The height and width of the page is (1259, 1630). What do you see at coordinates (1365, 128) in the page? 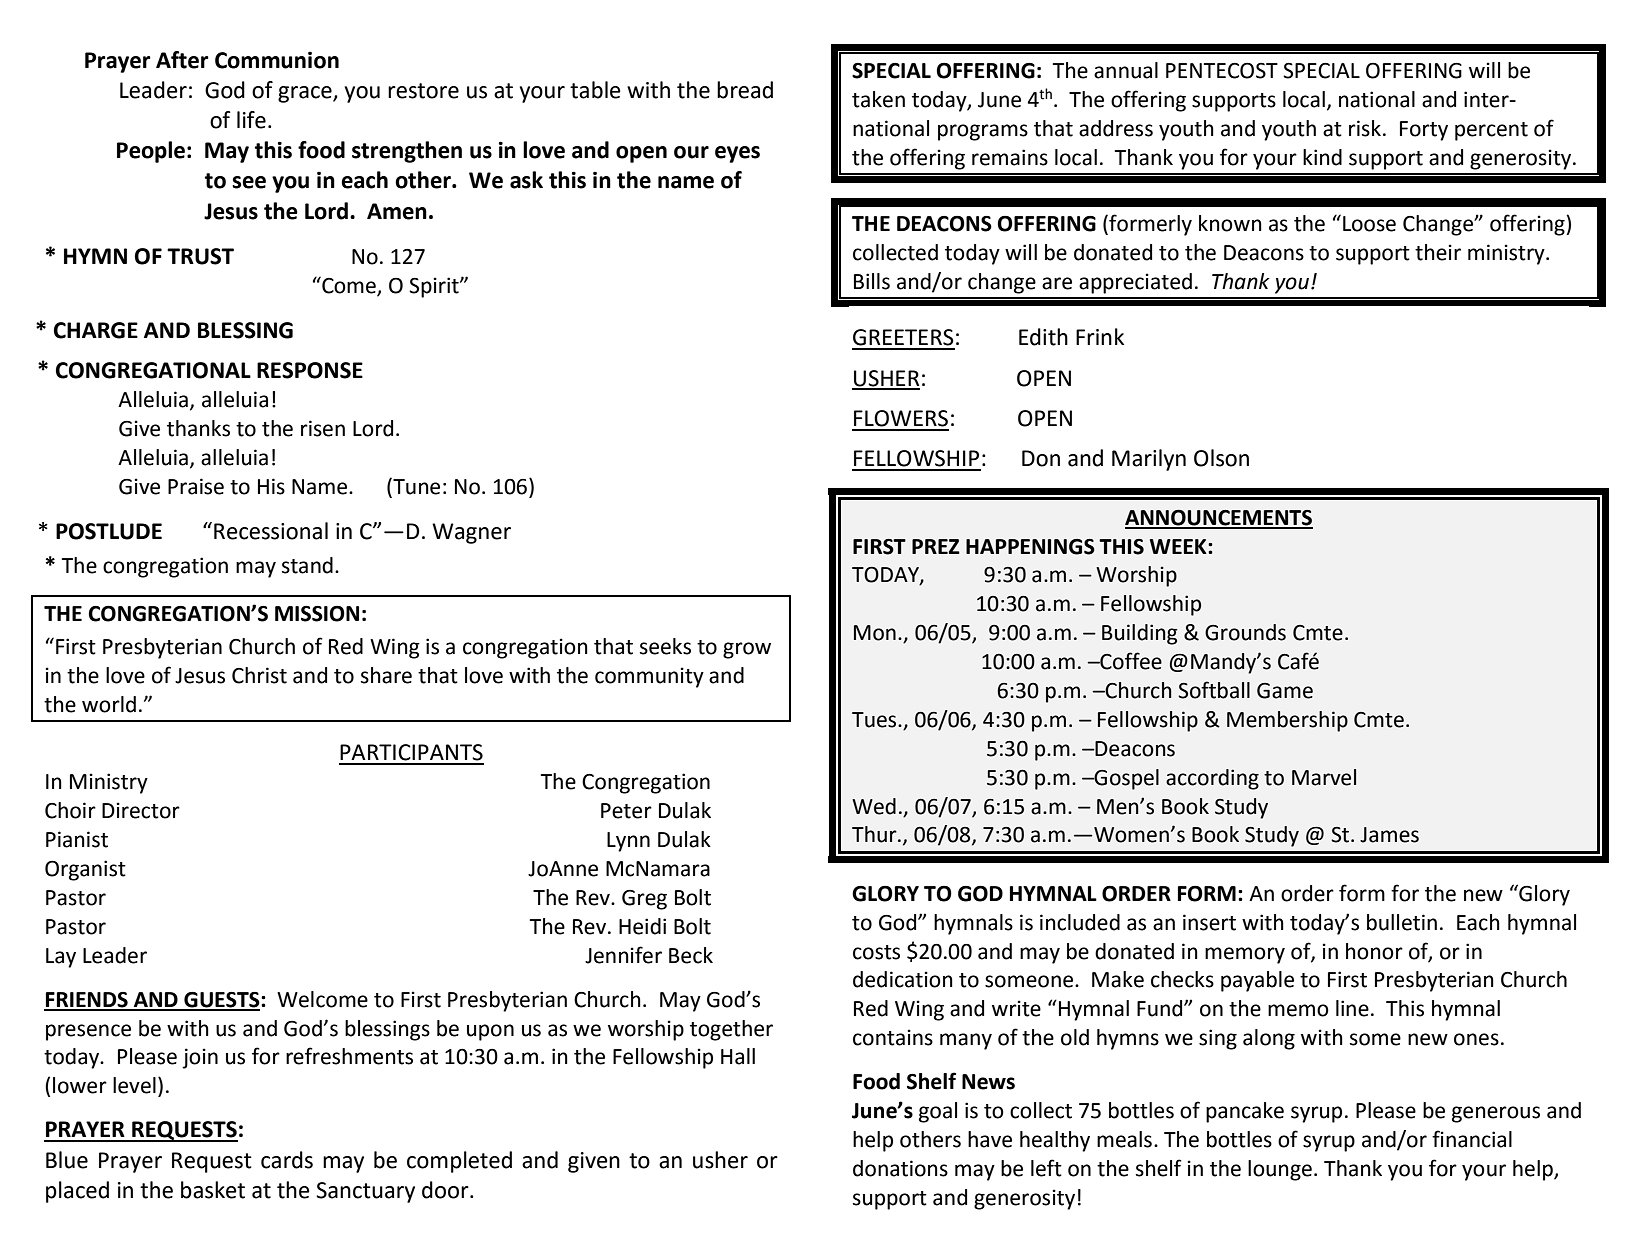
I see `risk` at bounding box center [1365, 128].
